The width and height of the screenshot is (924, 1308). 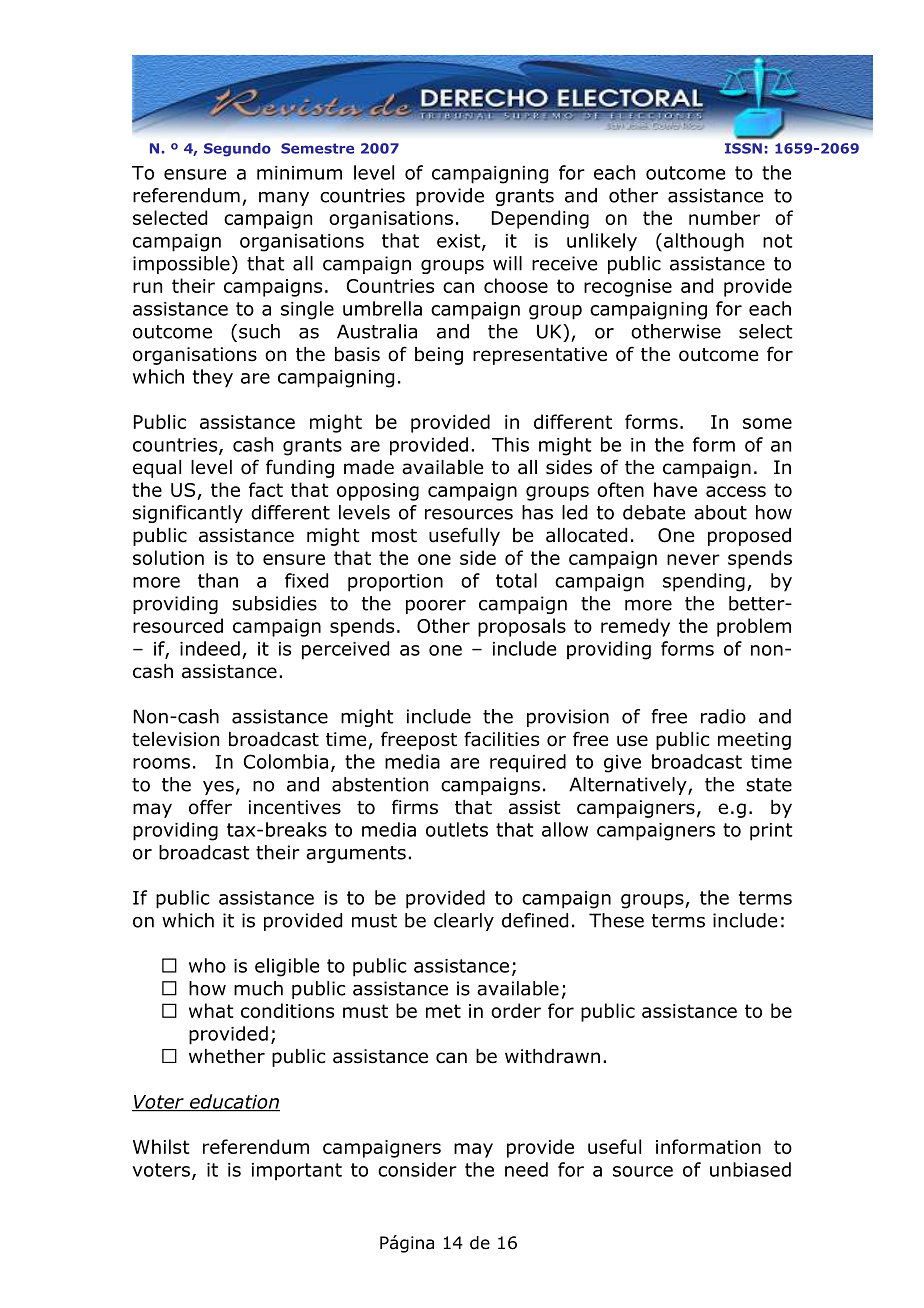 What do you see at coordinates (436, 607) in the screenshot?
I see `poorer` at bounding box center [436, 607].
